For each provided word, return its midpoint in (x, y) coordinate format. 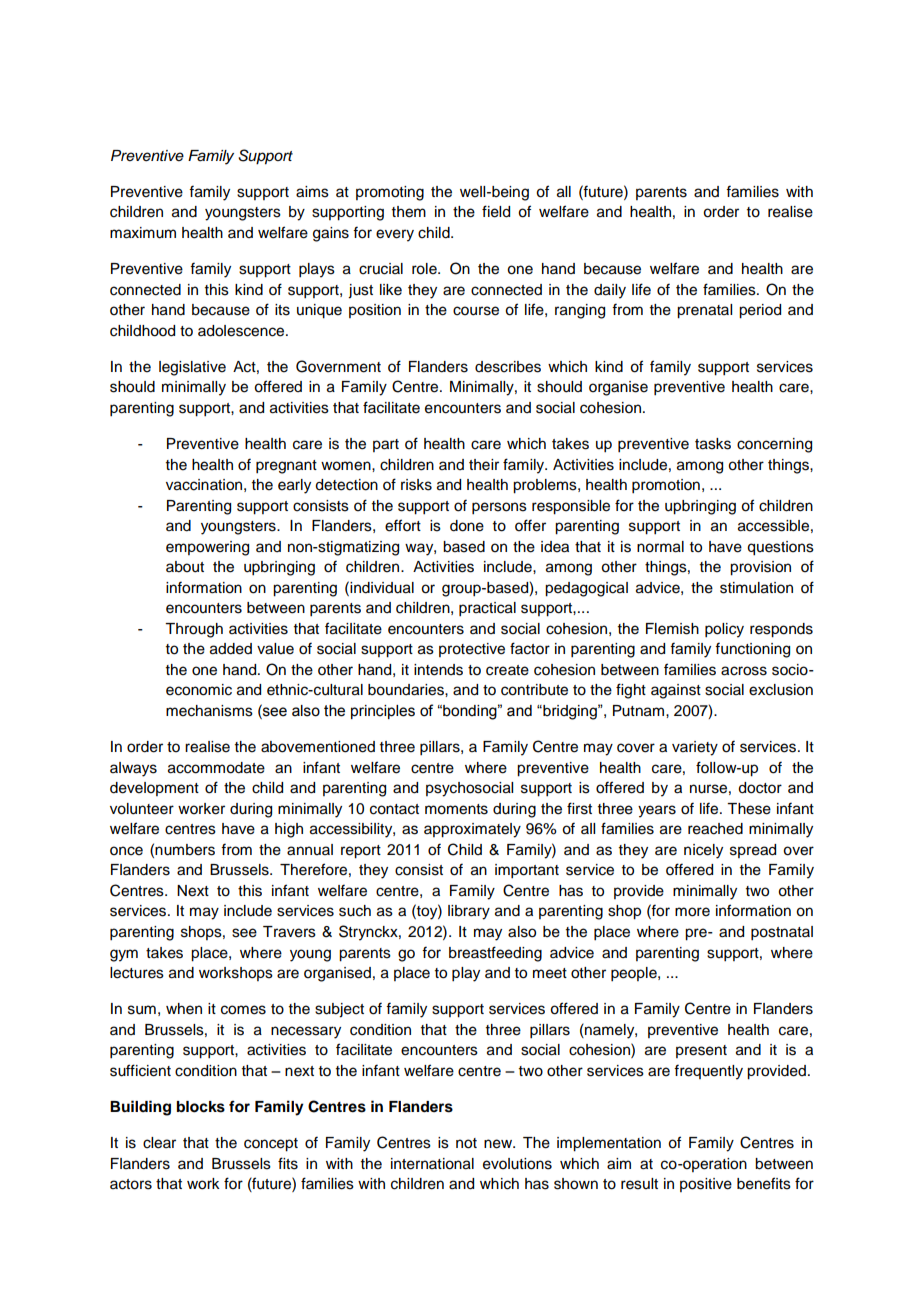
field (496, 211)
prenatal (704, 311)
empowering (207, 548)
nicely (703, 851)
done (467, 526)
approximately (472, 830)
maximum (143, 233)
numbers (185, 850)
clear (159, 1143)
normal (660, 547)
